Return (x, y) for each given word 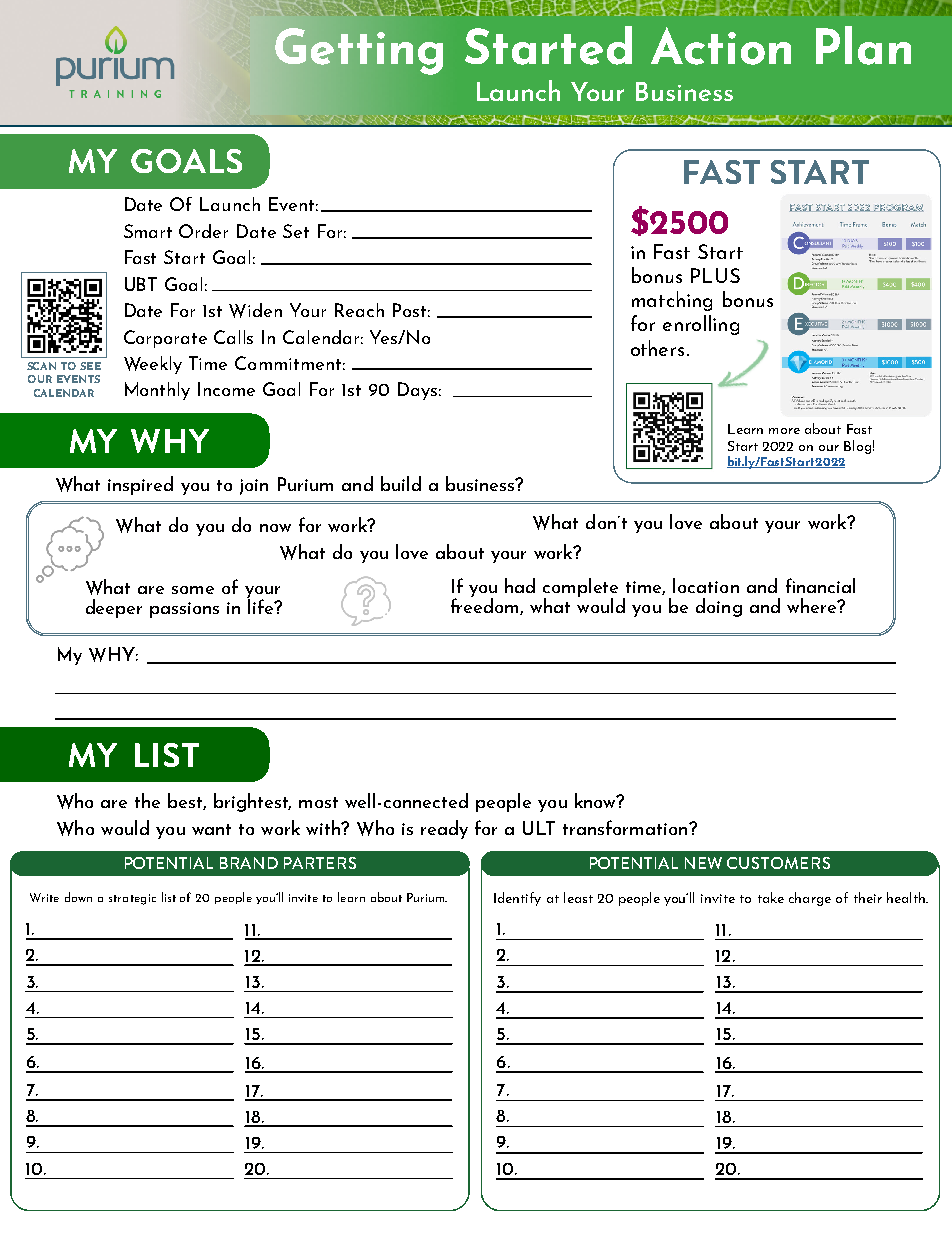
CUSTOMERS (778, 863)
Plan (863, 45)
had (520, 585)
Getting (359, 51)
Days (417, 391)
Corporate (165, 339)
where (813, 605)
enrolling (701, 325)
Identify (517, 899)
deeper (114, 608)
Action (721, 46)
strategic (132, 899)
